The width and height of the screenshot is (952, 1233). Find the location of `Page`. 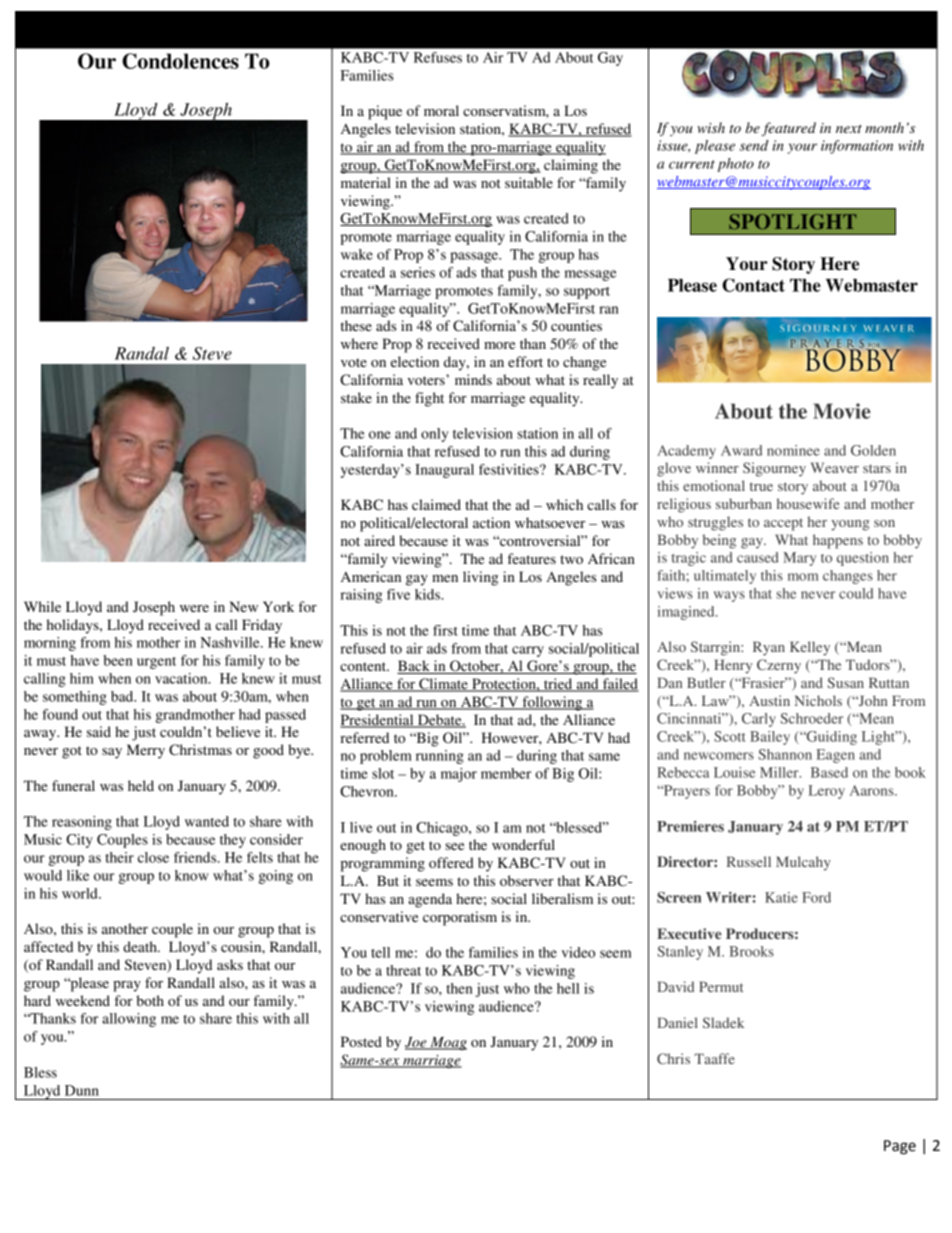

Page is located at coordinates (900, 1147).
